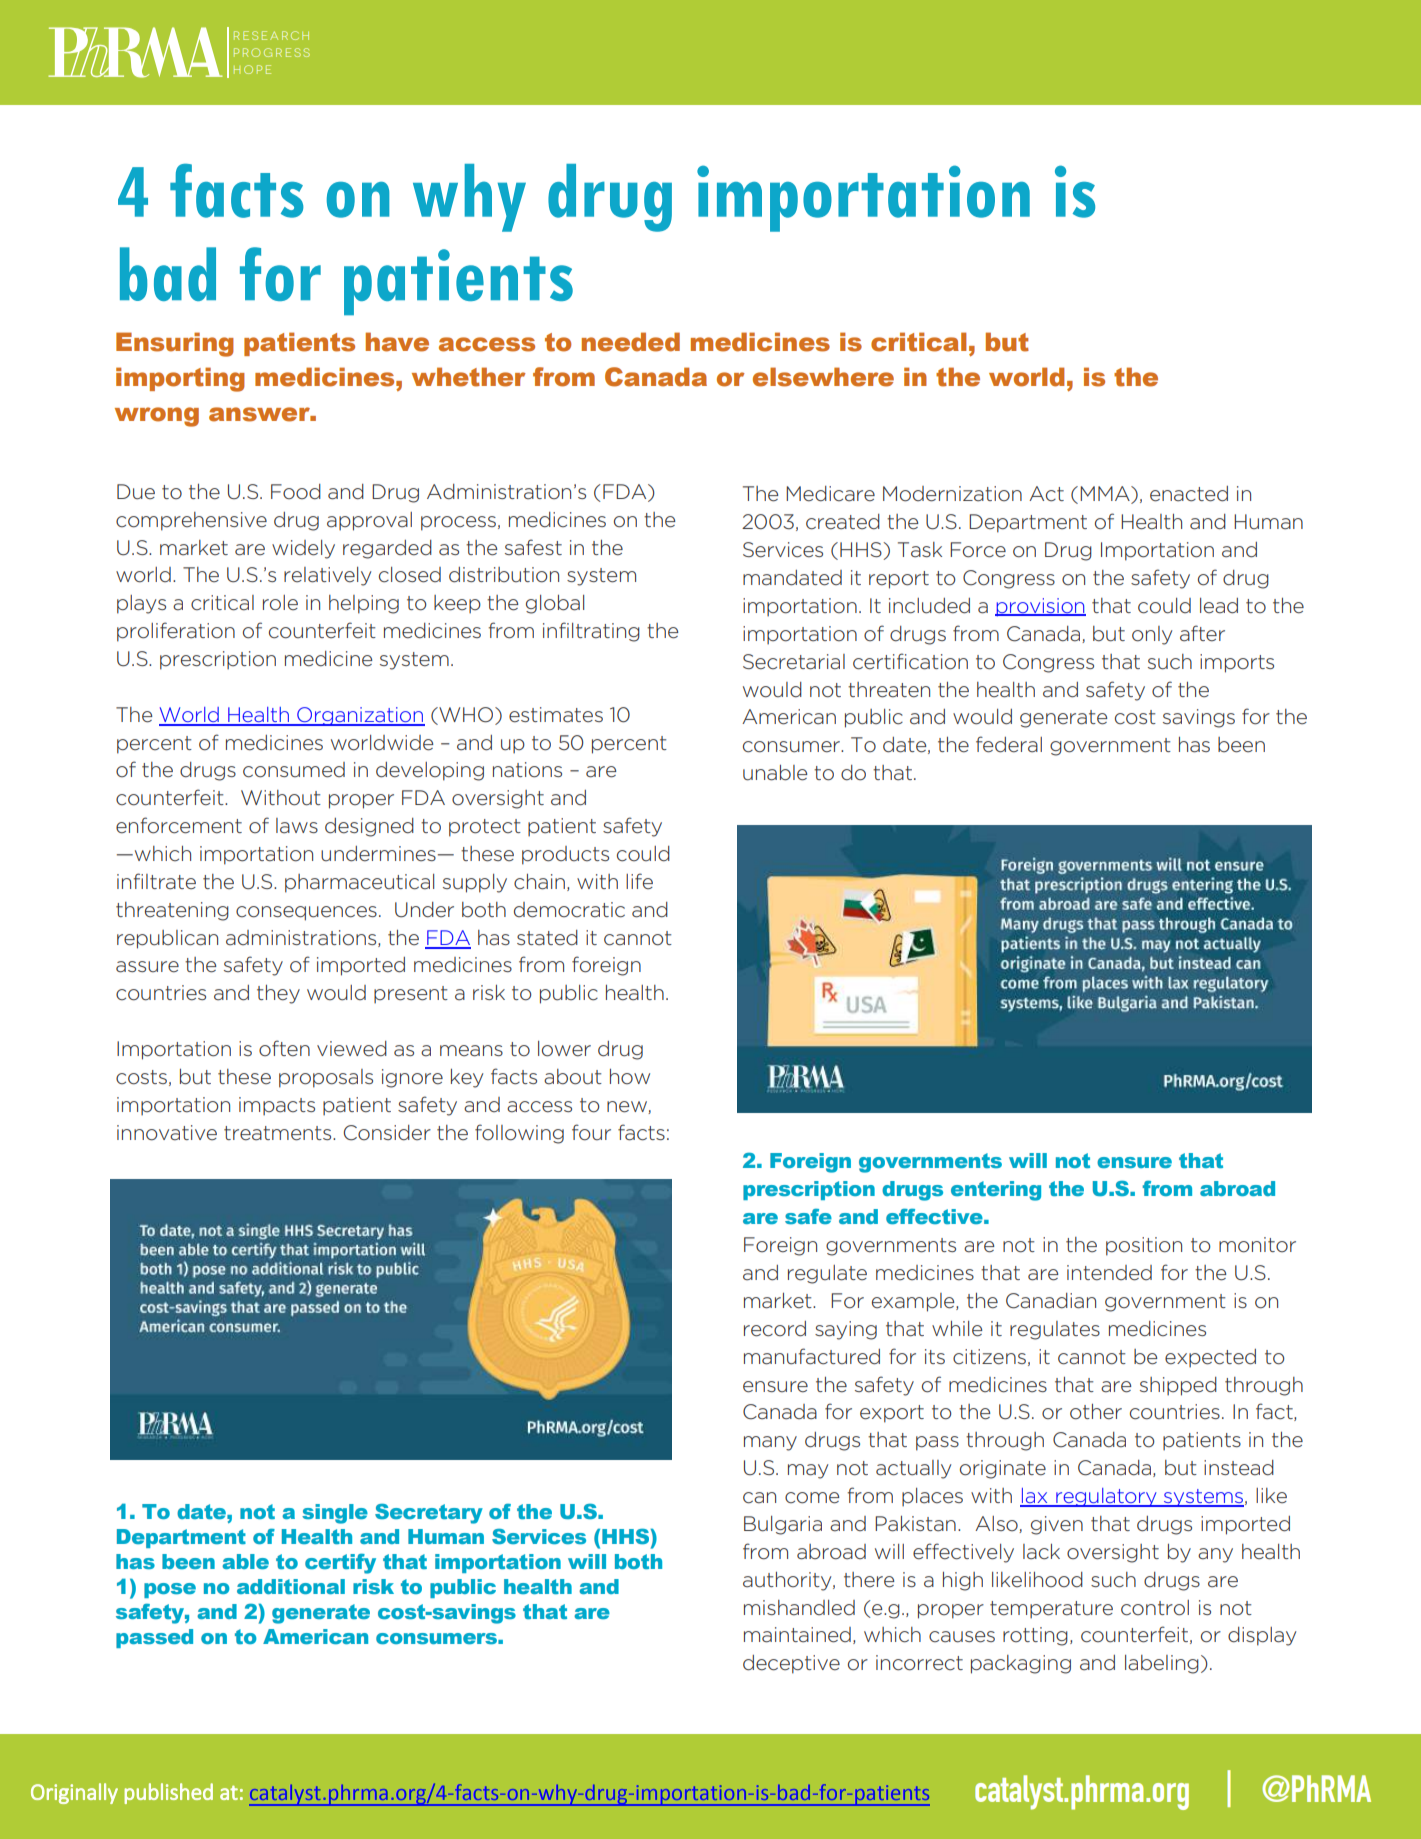 Image resolution: width=1421 pixels, height=1839 pixels. I want to click on Hope, so click(252, 69).
